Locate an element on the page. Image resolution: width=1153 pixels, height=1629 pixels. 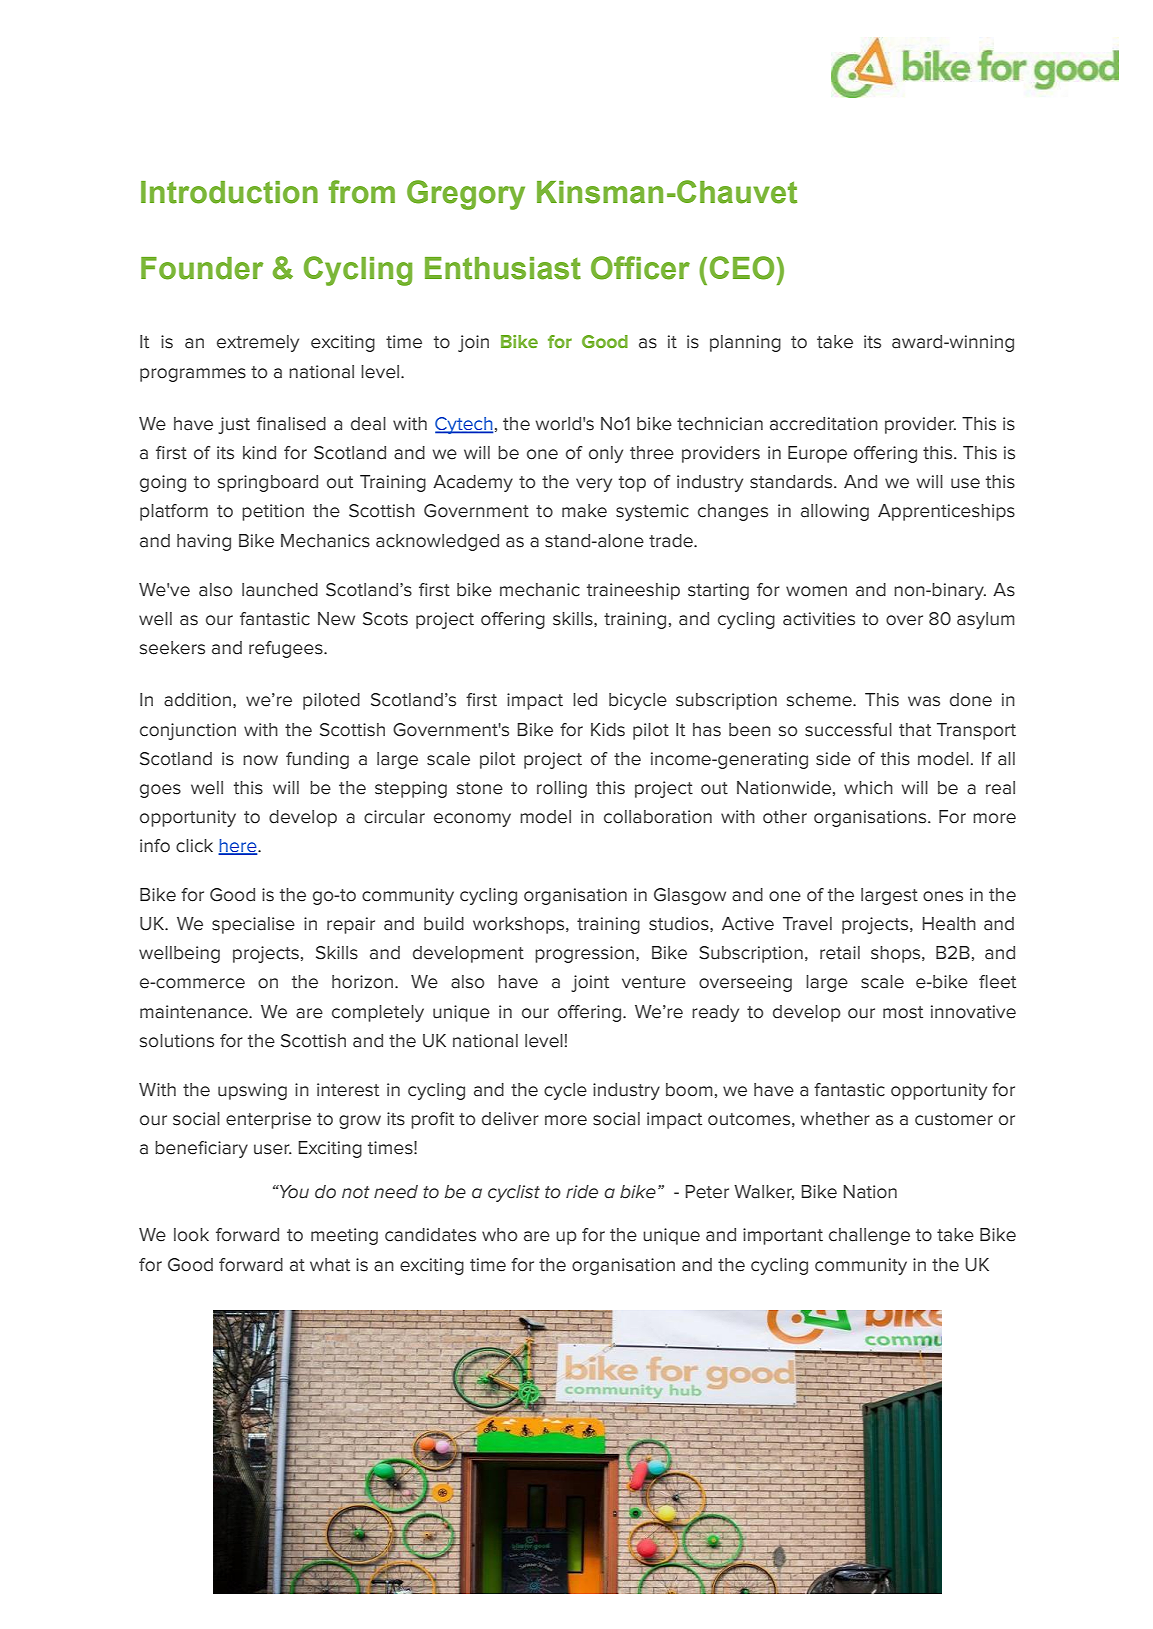
Officer is located at coordinates (640, 268).
